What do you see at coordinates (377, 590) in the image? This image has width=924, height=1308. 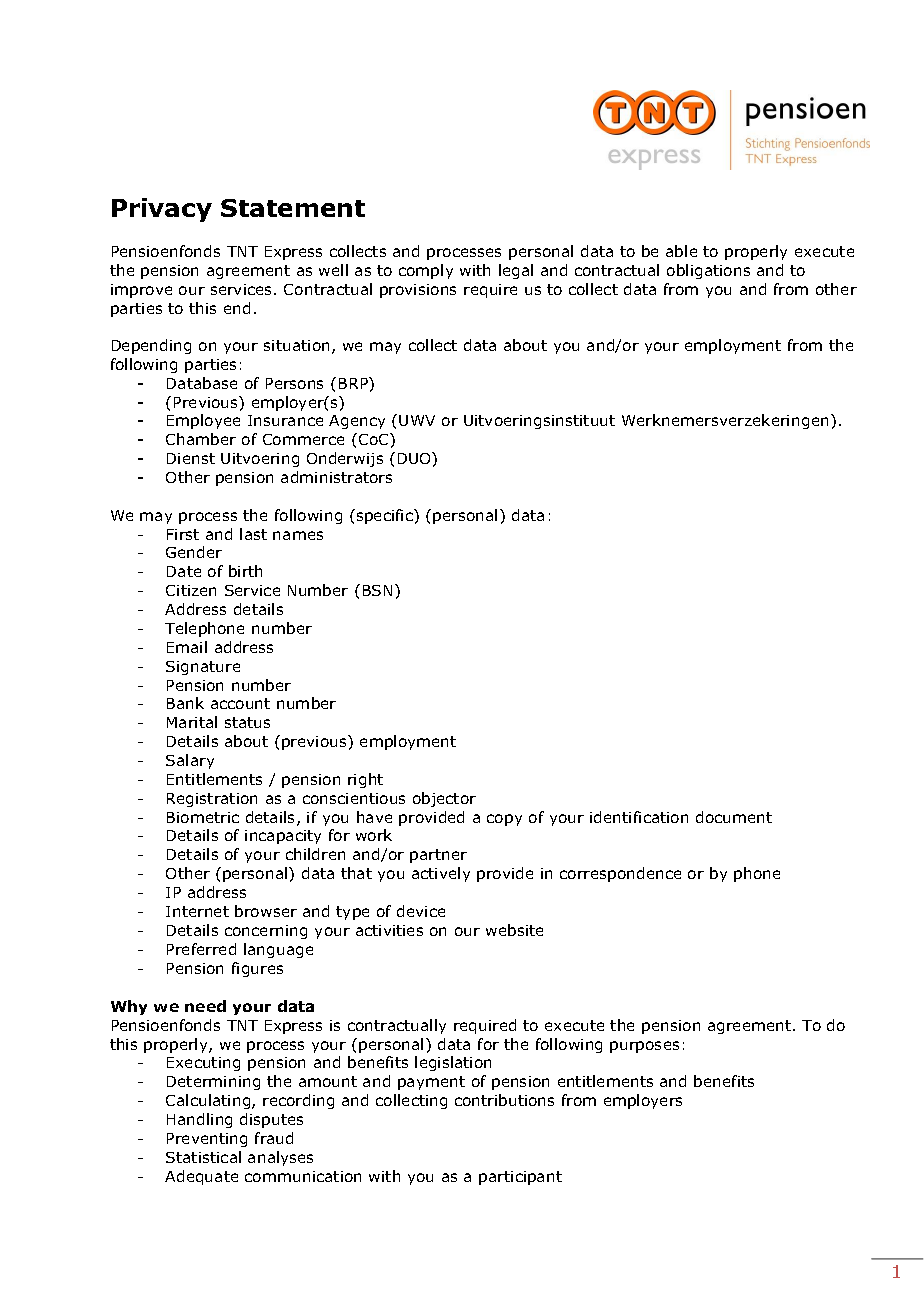 I see `BSN` at bounding box center [377, 590].
